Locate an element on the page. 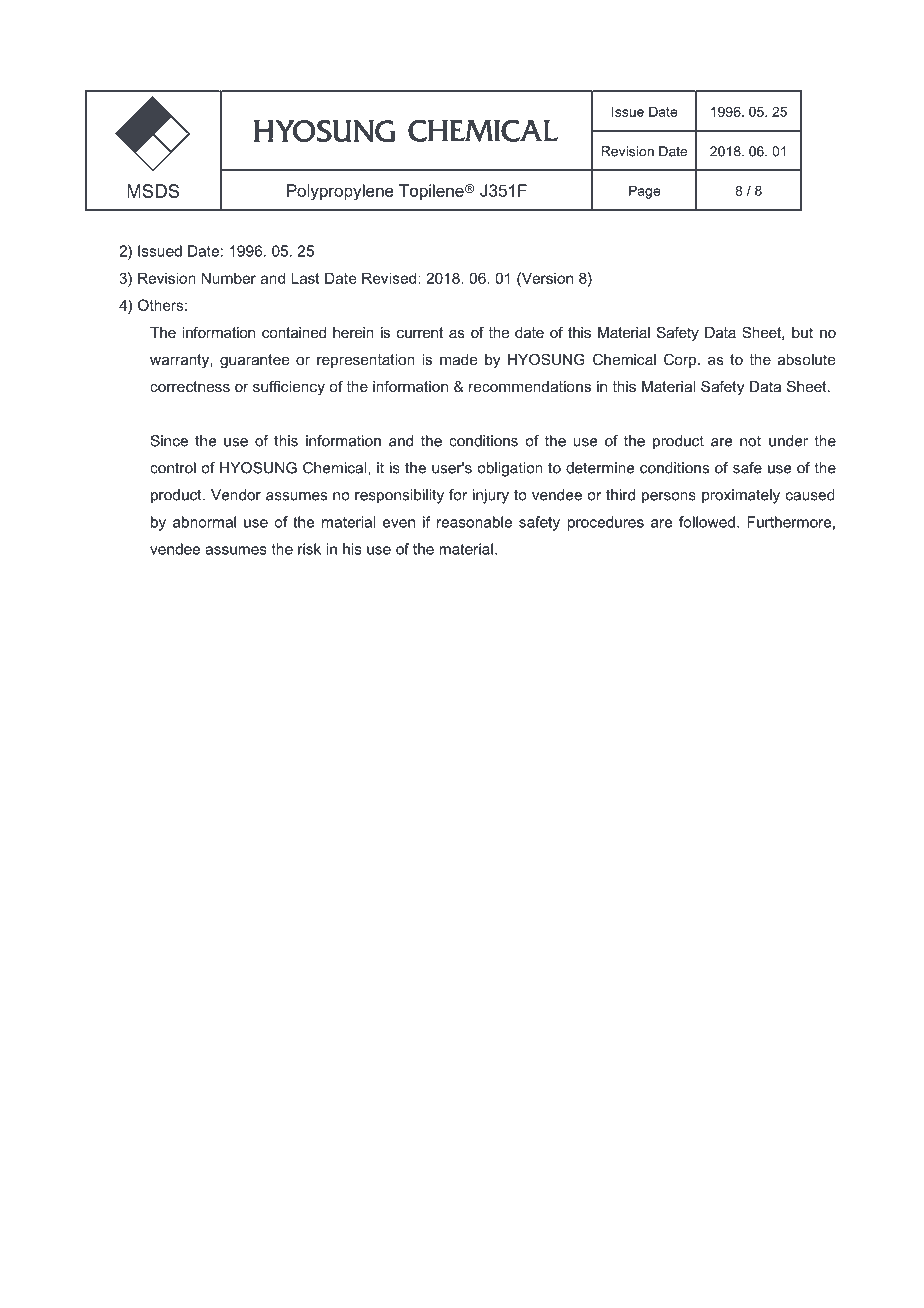 This image has height=1308, width=924. abnormal is located at coordinates (204, 522).
